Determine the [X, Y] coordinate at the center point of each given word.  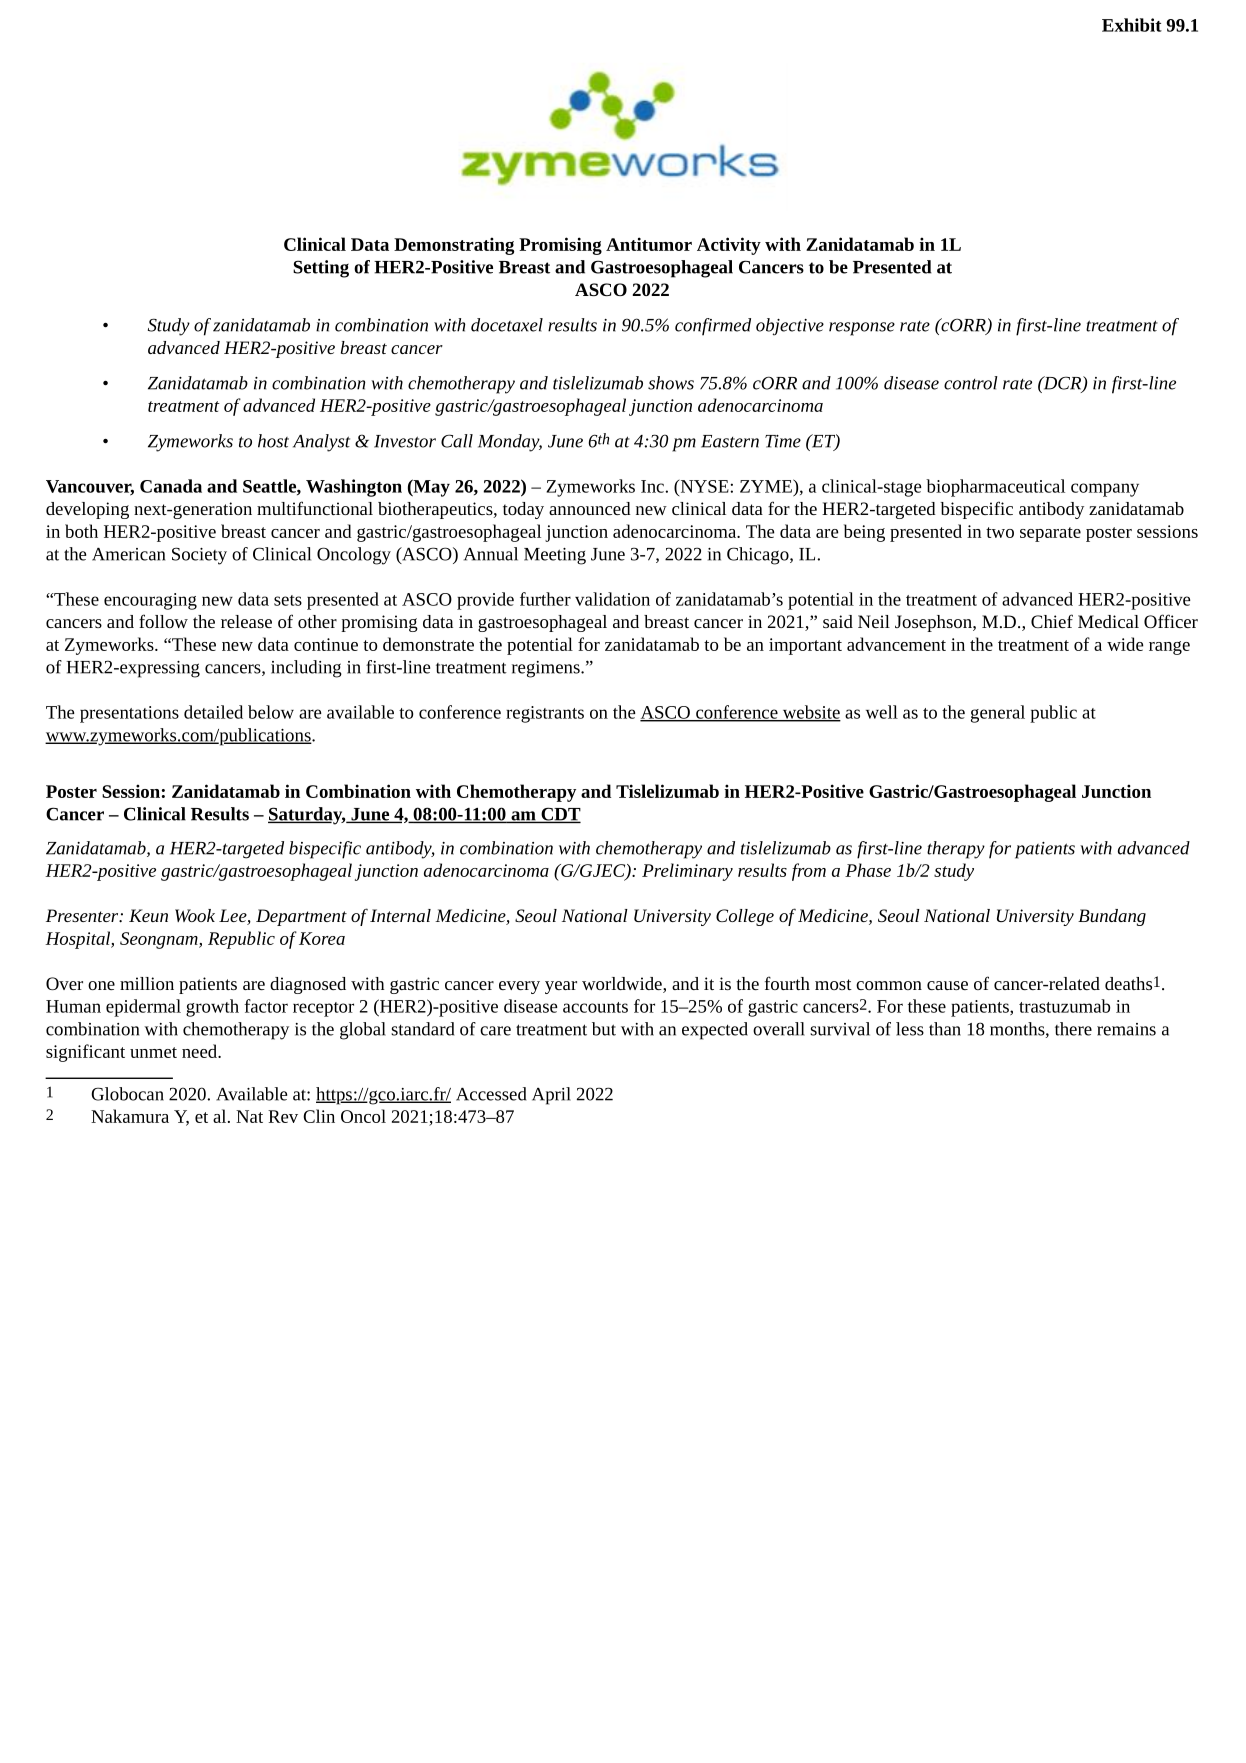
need [201, 1051]
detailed [213, 712]
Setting [321, 269]
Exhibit [1132, 25]
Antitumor [649, 244]
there [1073, 1029]
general [998, 714]
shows [671, 383]
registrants [545, 714]
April [551, 1096]
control [971, 383]
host [273, 441]
